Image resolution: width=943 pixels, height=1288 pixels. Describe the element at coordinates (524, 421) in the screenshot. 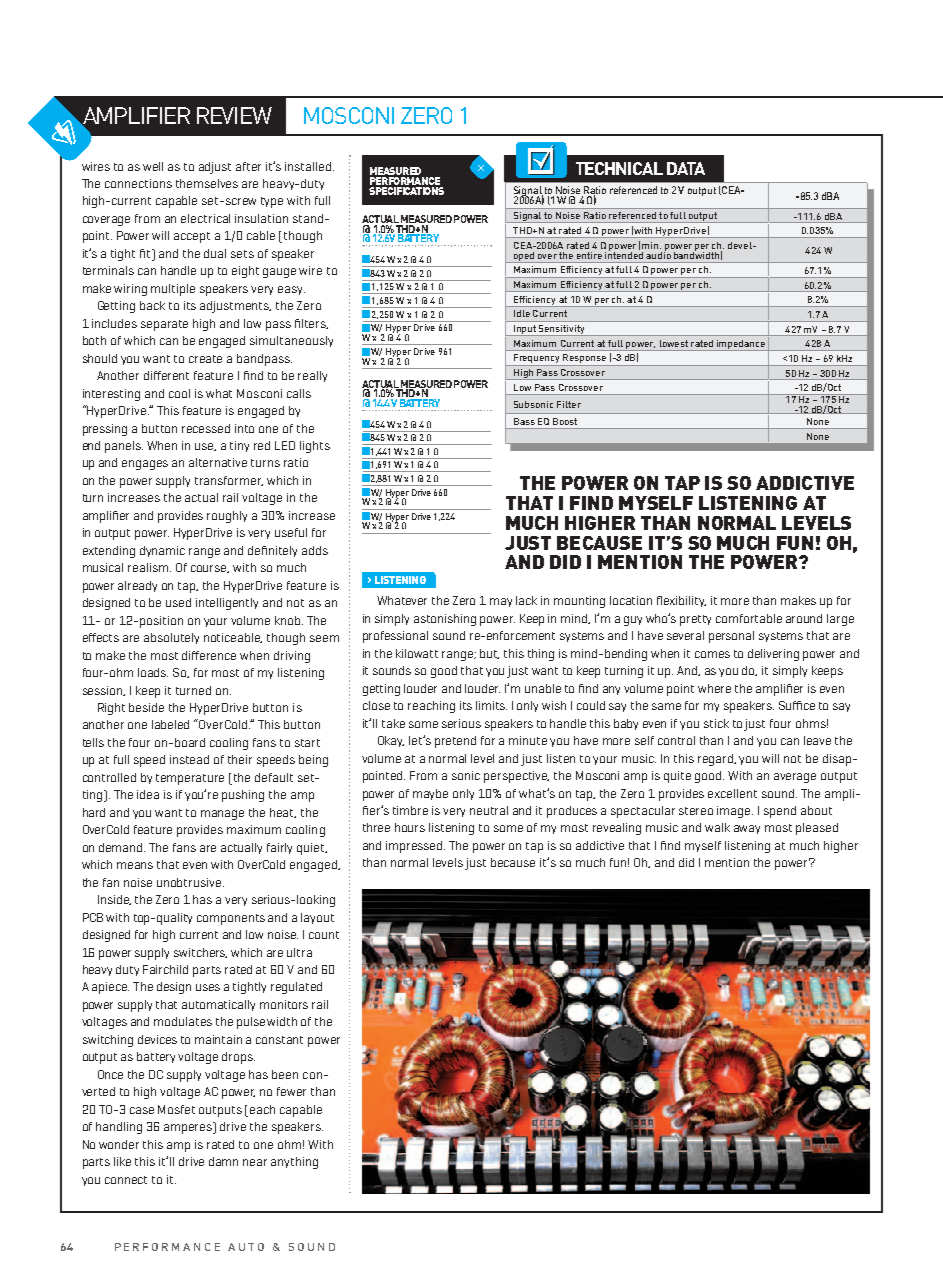

I see `Bass` at that location.
